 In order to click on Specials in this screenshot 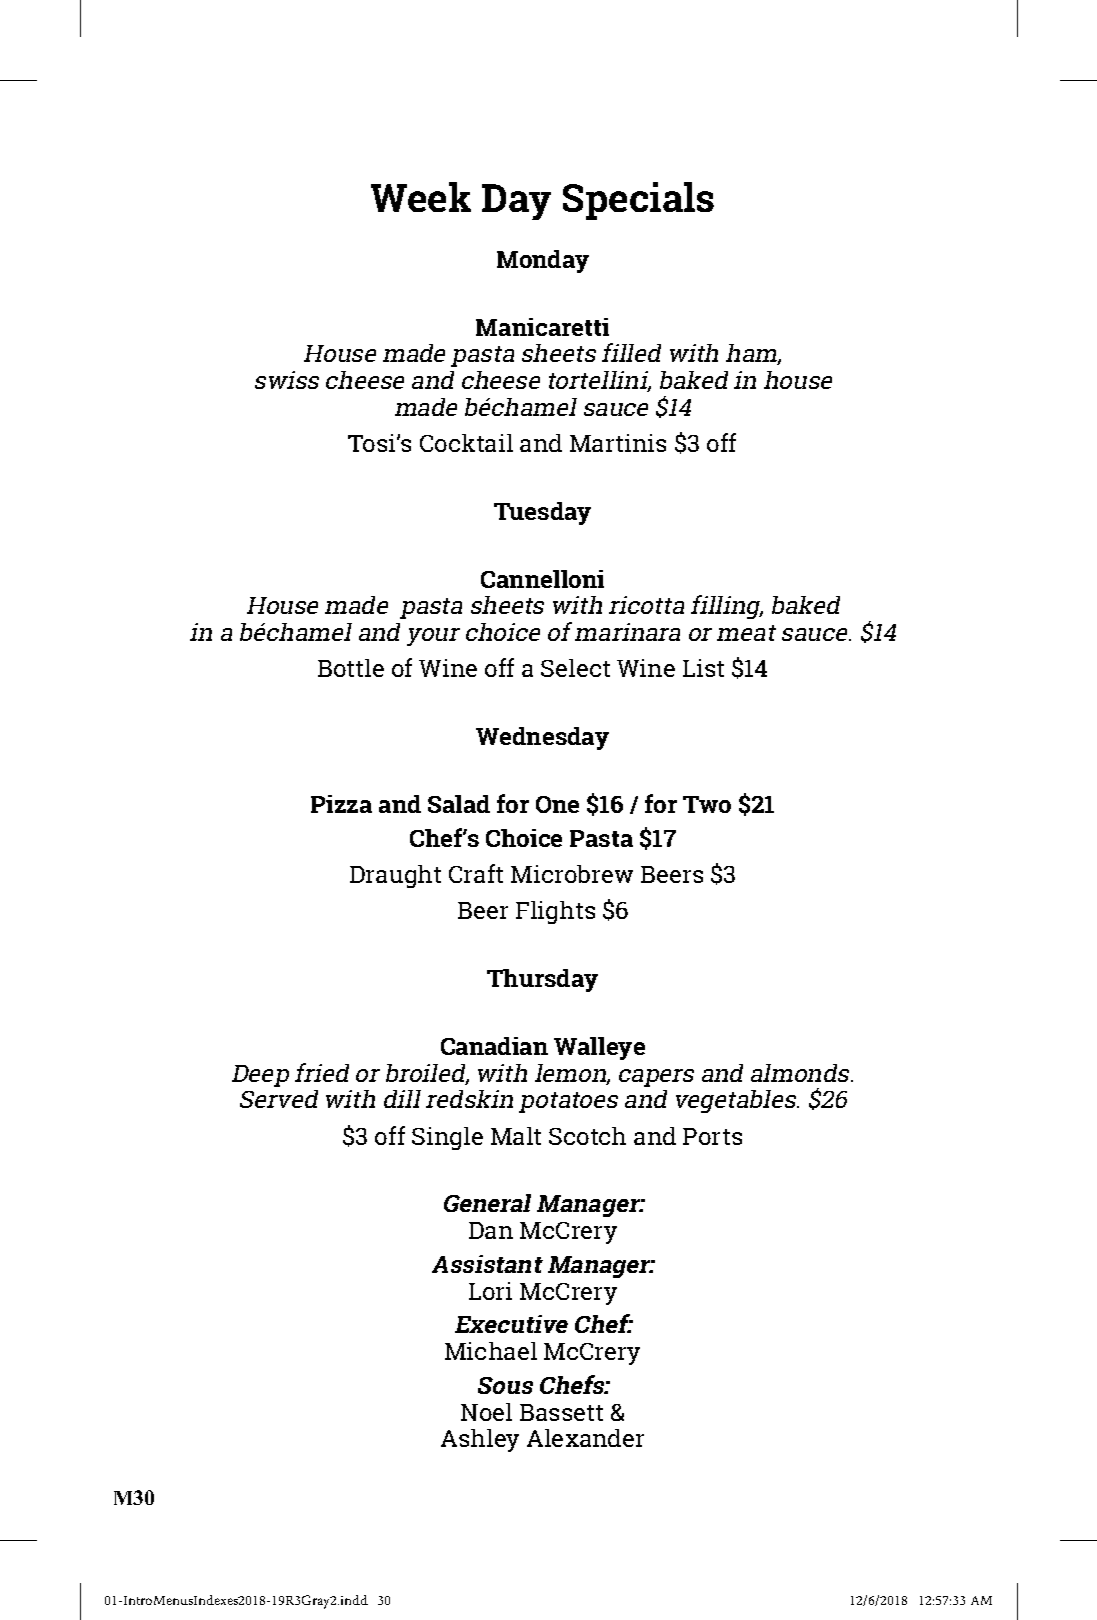, I will do `click(638, 201)`.
